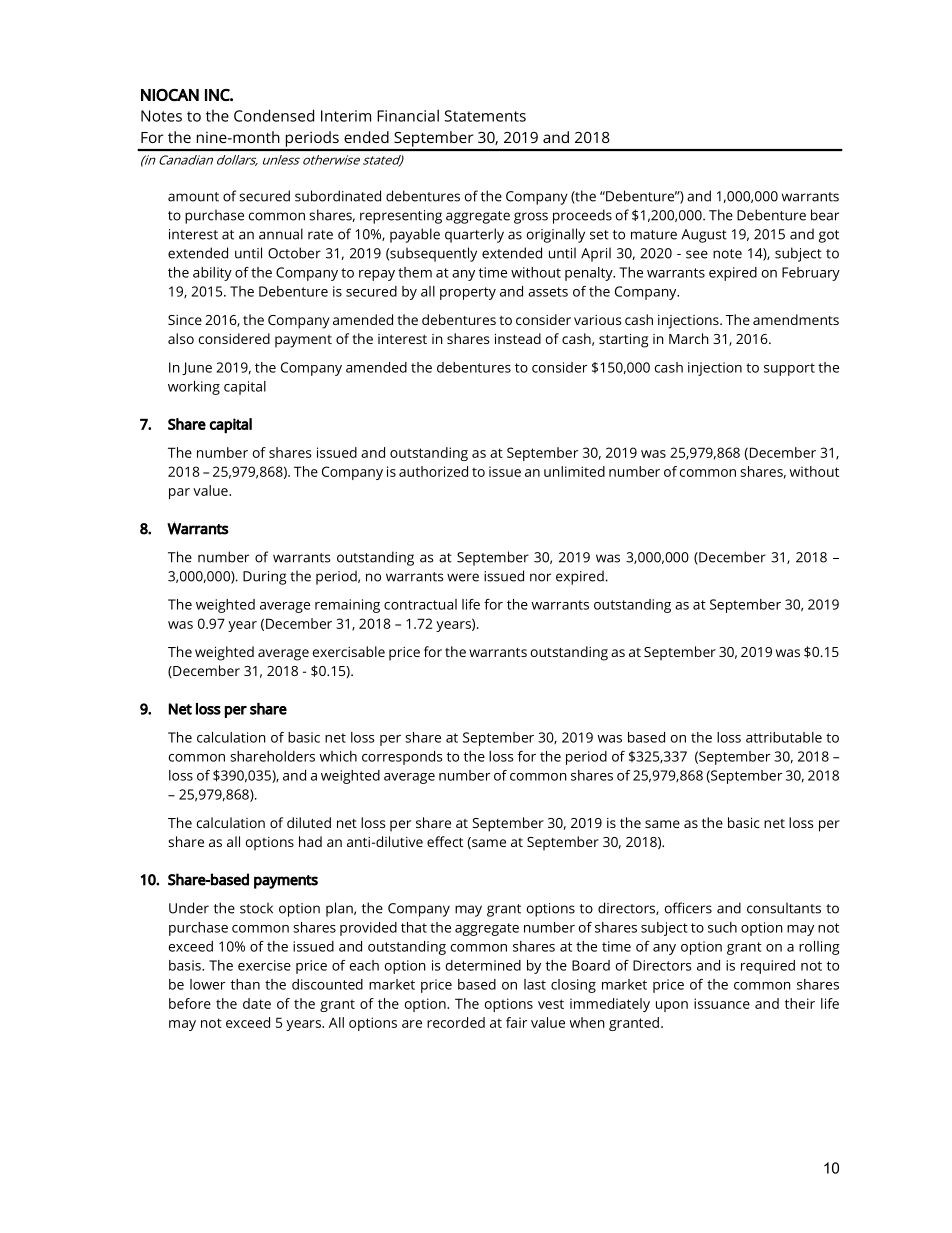  I want to click on corresponds, so click(402, 758).
